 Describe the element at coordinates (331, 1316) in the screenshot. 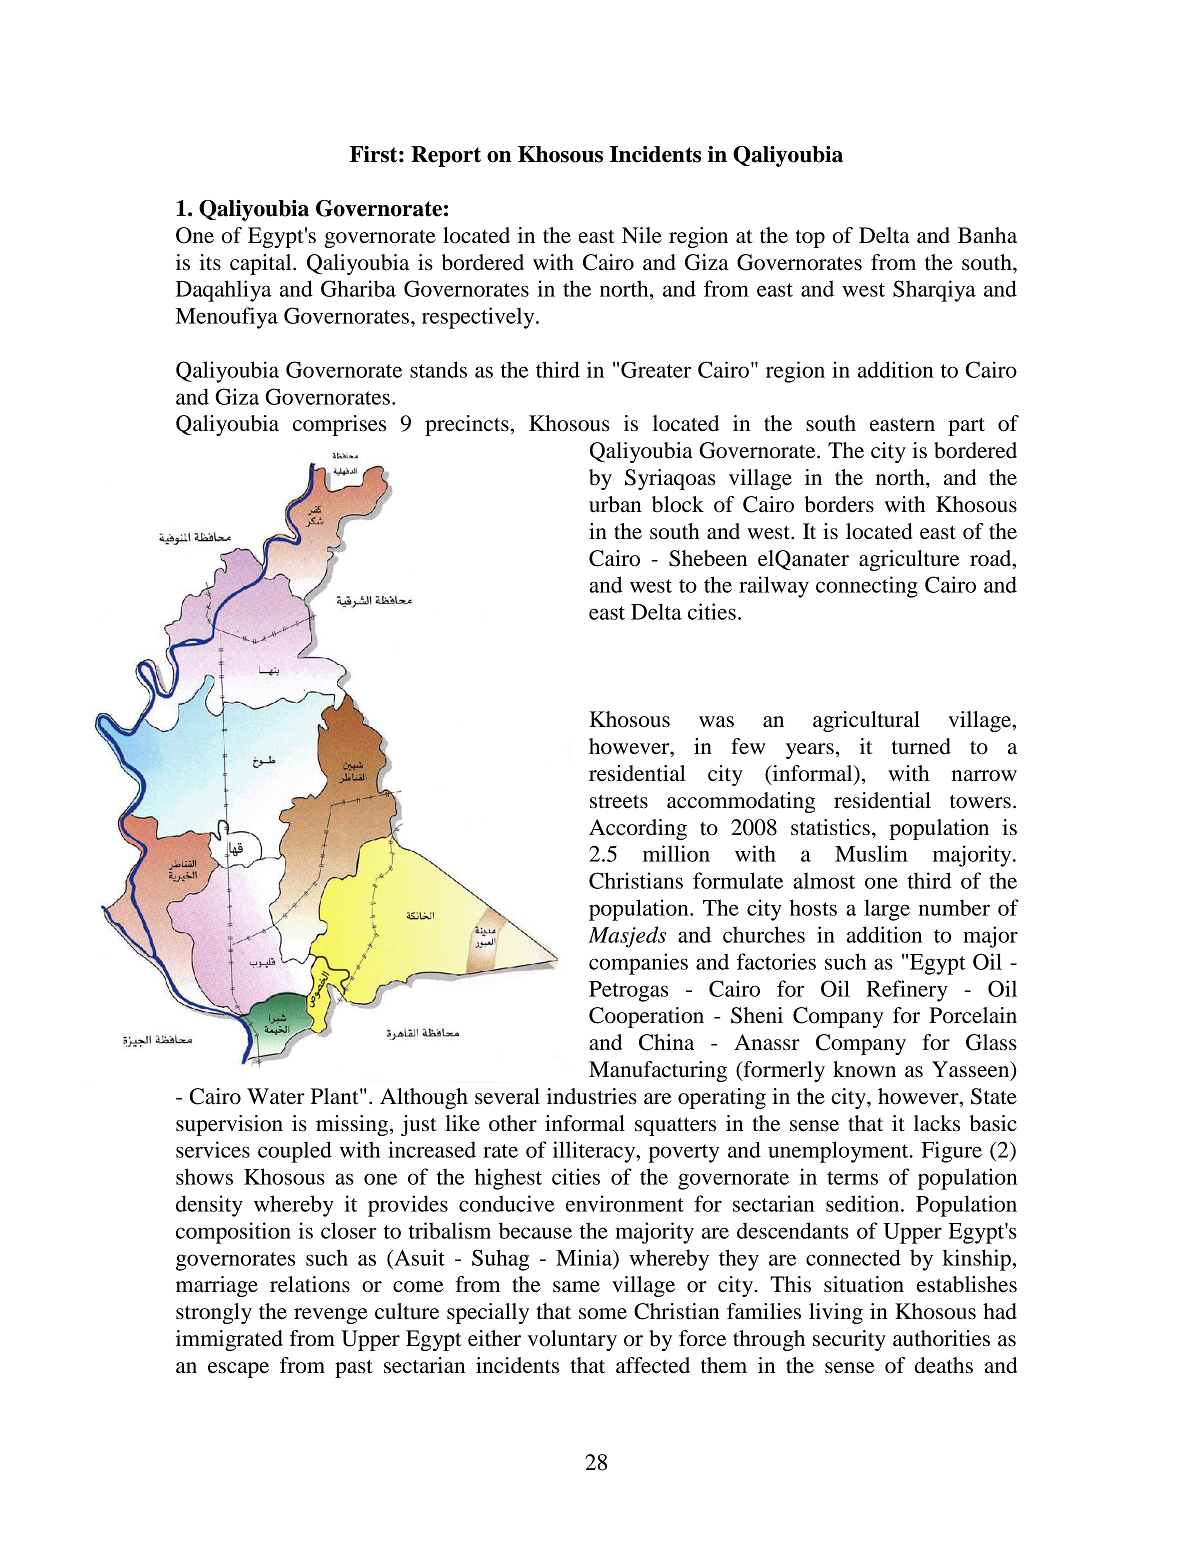

I see `revenge` at that location.
